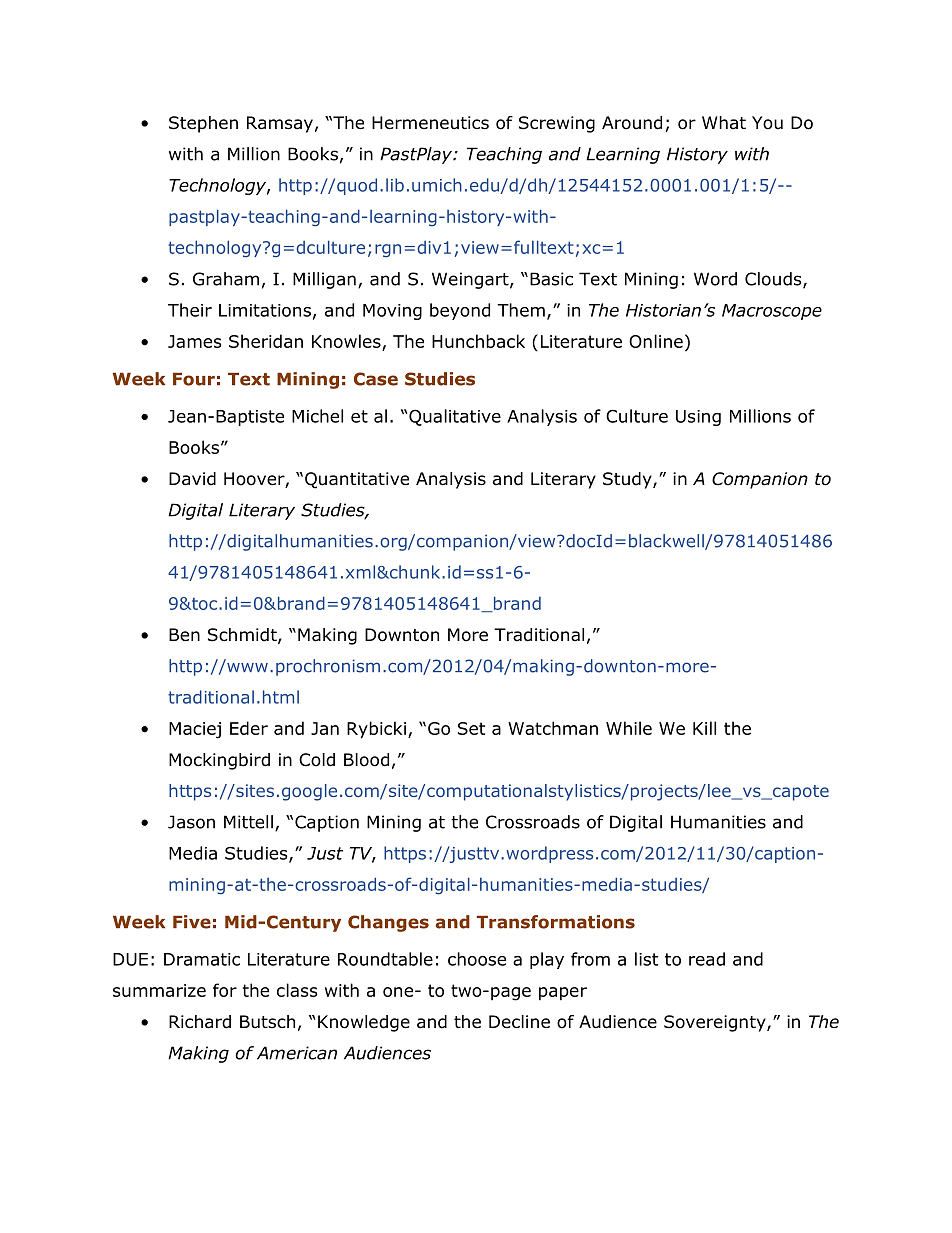  Describe the element at coordinates (192, 479) in the page. I see `David` at that location.
